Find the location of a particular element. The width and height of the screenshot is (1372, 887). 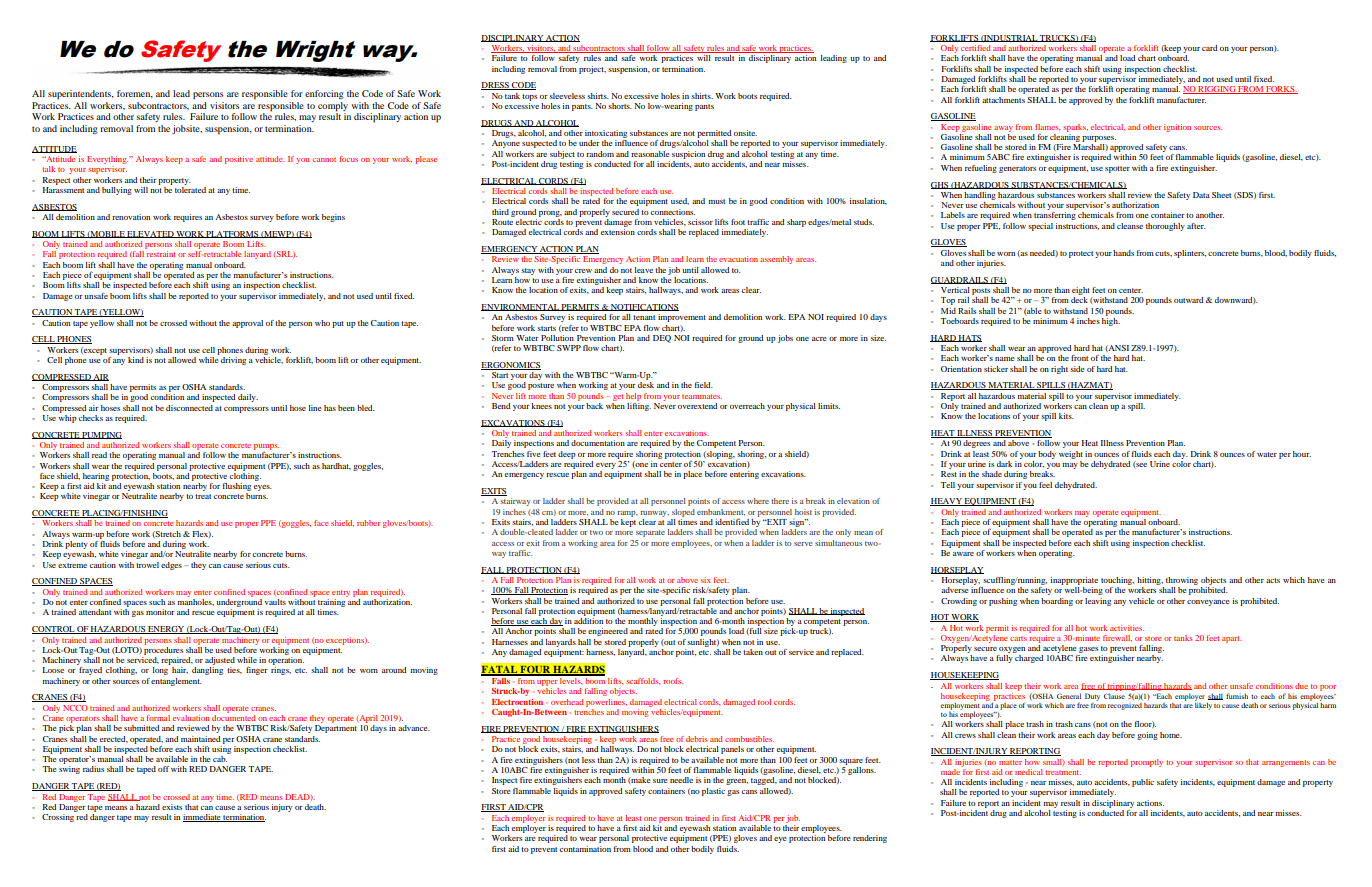

project is located at coordinates (592, 70).
